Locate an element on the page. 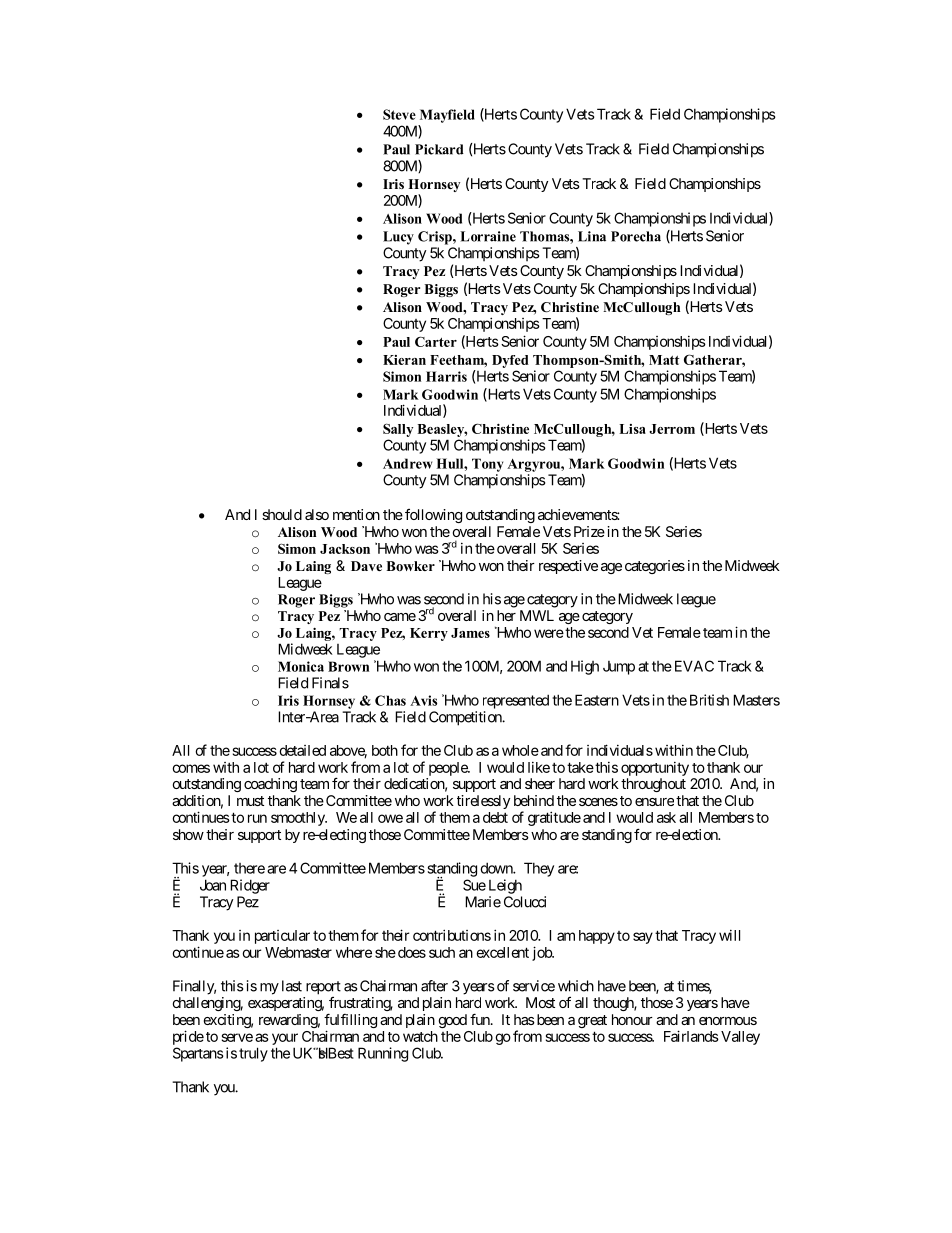  Steve is located at coordinates (399, 114).
